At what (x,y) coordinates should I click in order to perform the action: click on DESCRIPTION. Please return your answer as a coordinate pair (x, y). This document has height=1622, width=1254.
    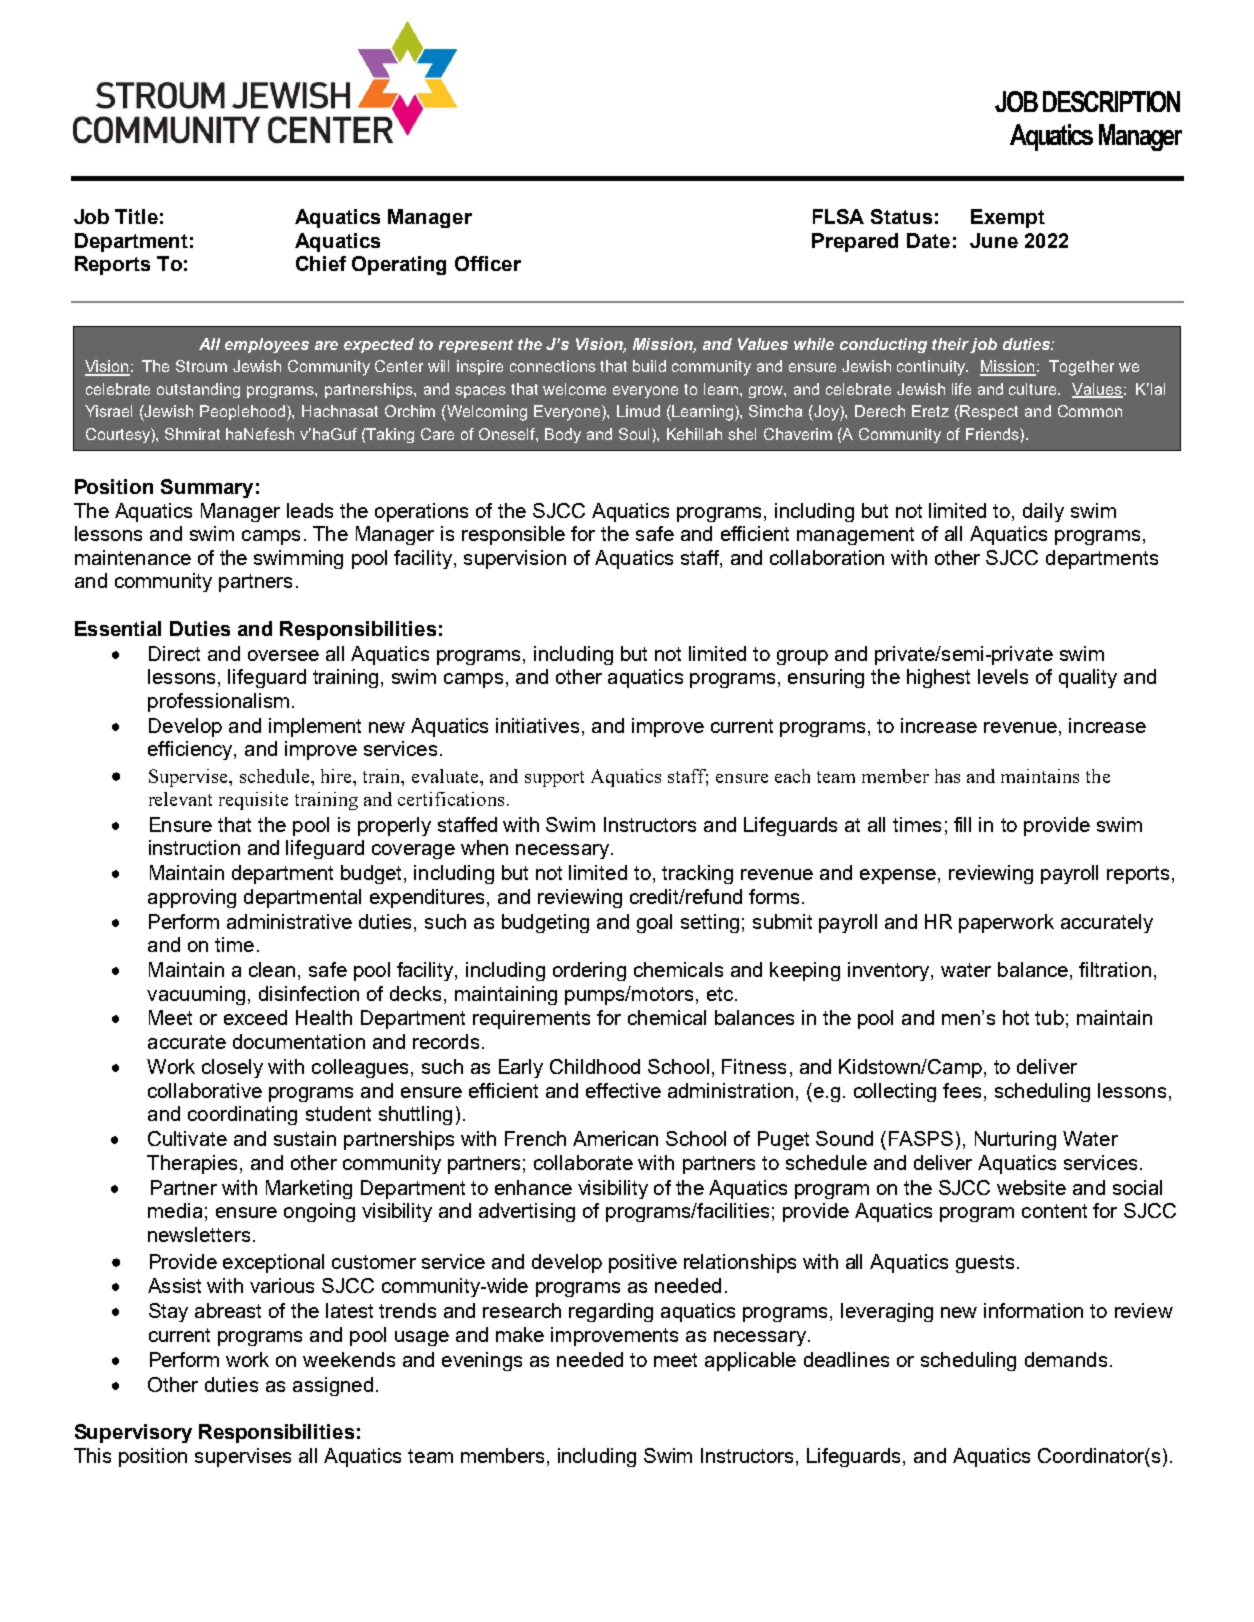
    Looking at the image, I should click on (1111, 101).
